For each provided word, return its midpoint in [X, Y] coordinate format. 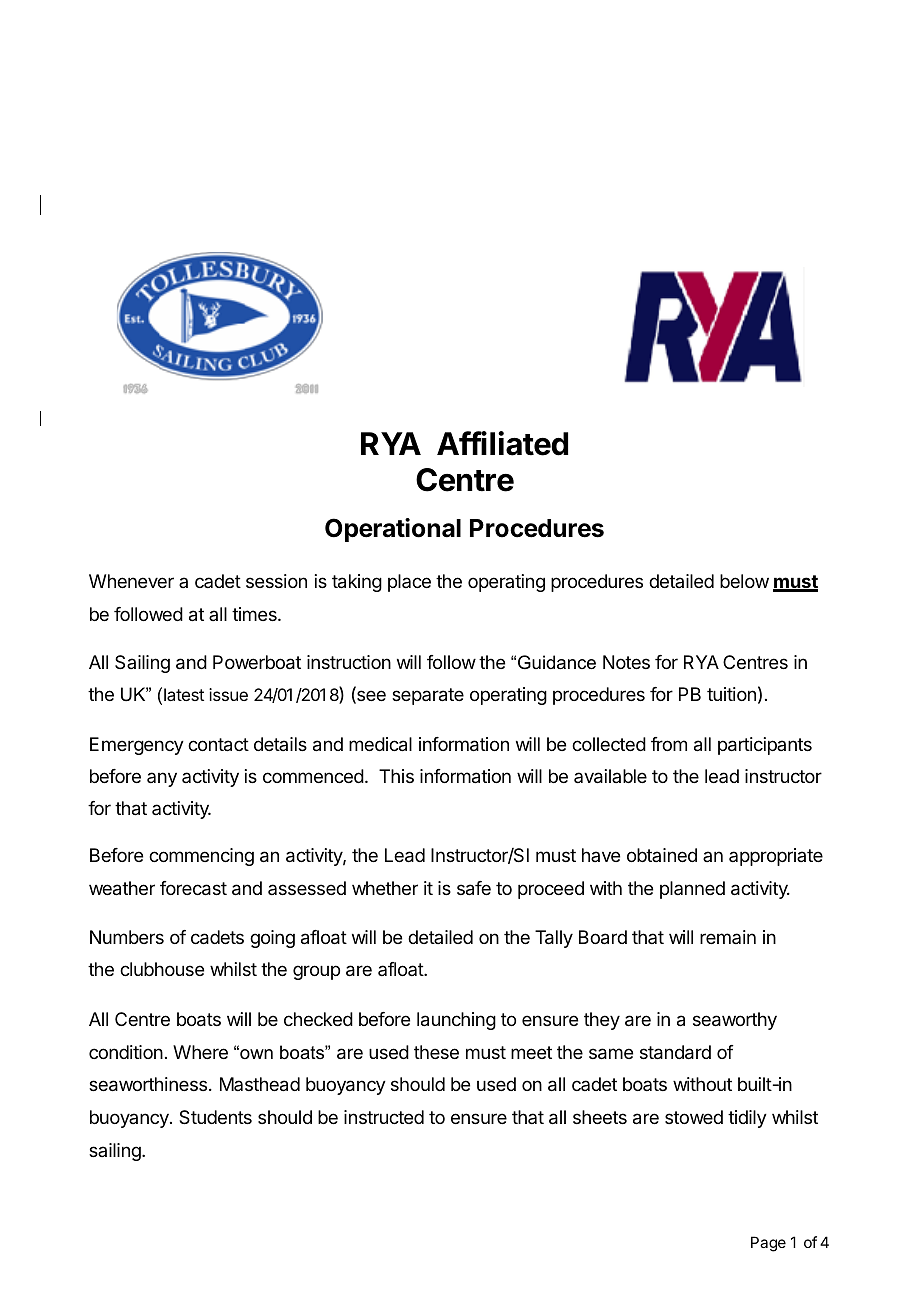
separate [428, 696]
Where [200, 1052]
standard [675, 1052]
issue [228, 694]
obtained [662, 855]
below [744, 581]
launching [456, 1021]
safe [474, 888]
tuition [731, 694]
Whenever [131, 581]
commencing [201, 857]
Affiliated [502, 443]
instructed [384, 1117]
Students [215, 1117]
